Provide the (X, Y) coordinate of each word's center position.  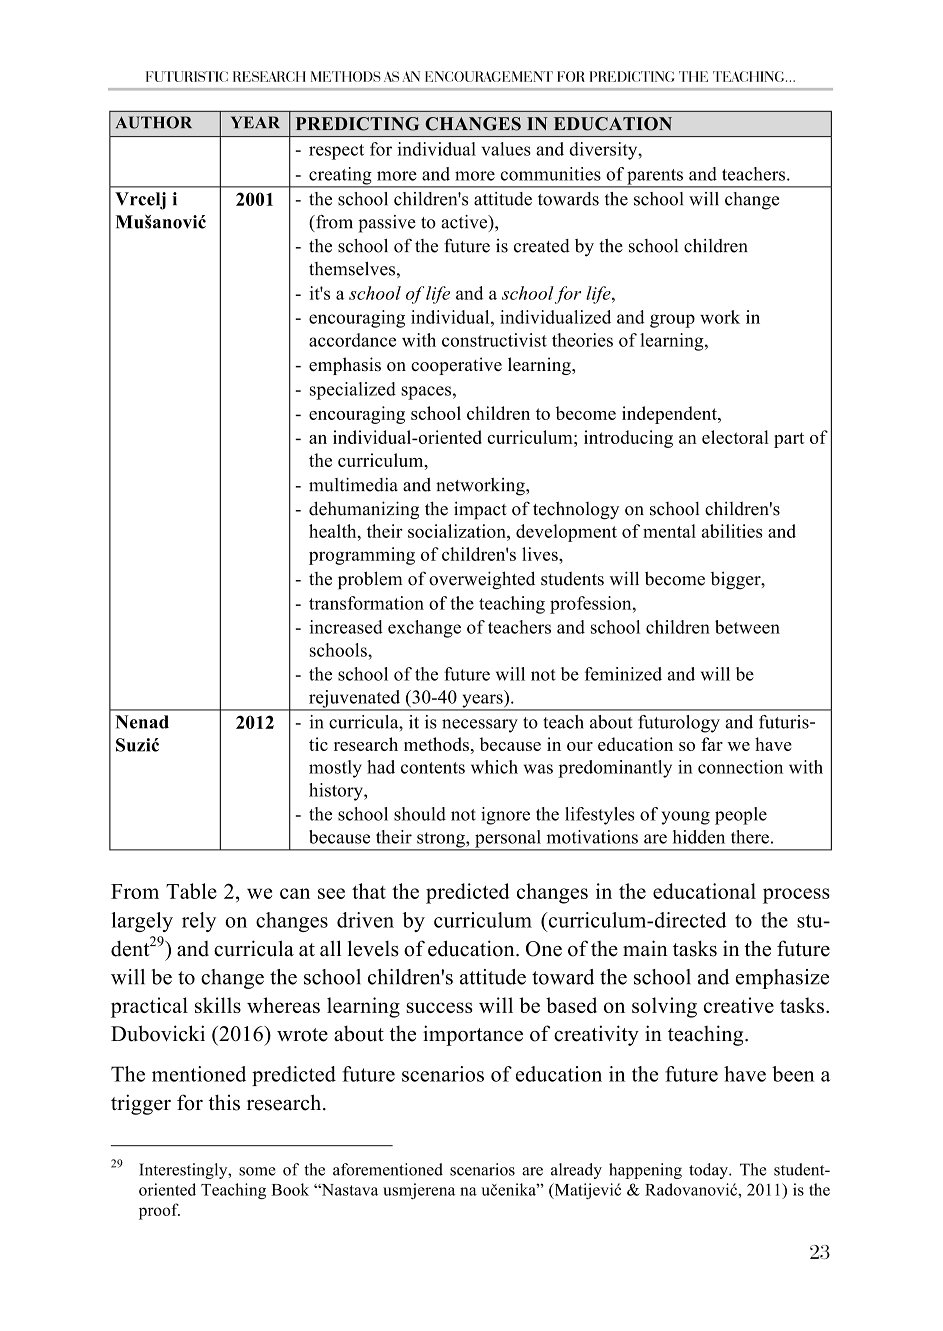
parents (655, 178)
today (709, 1171)
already (576, 1171)
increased (346, 627)
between (747, 627)
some (257, 1171)
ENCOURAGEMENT (489, 76)
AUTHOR (154, 122)
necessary (480, 726)
